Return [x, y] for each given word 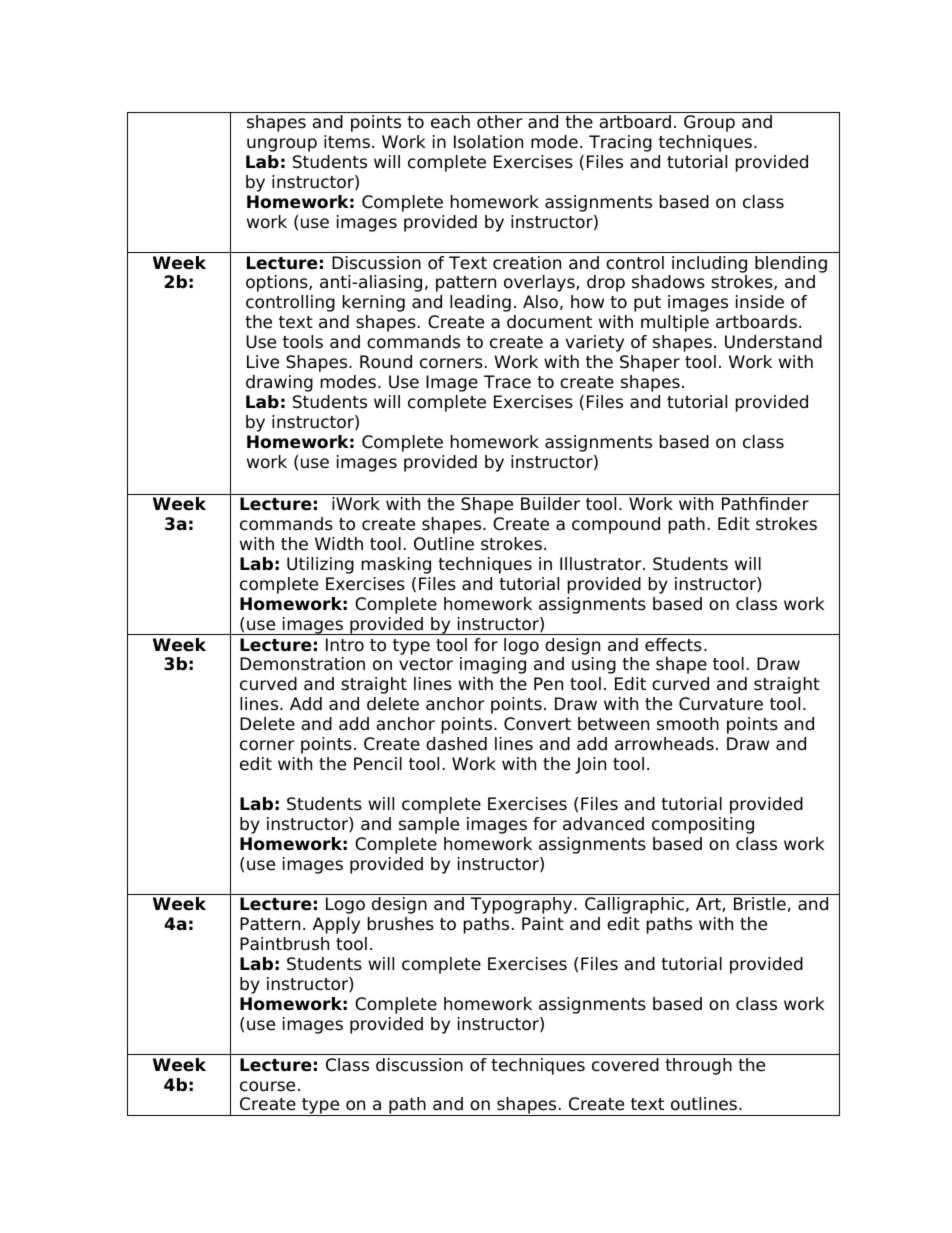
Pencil [378, 764]
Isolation [488, 142]
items [347, 142]
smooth [688, 724]
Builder [550, 504]
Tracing [620, 143]
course [267, 1086]
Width [339, 544]
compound [616, 525]
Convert [537, 724]
